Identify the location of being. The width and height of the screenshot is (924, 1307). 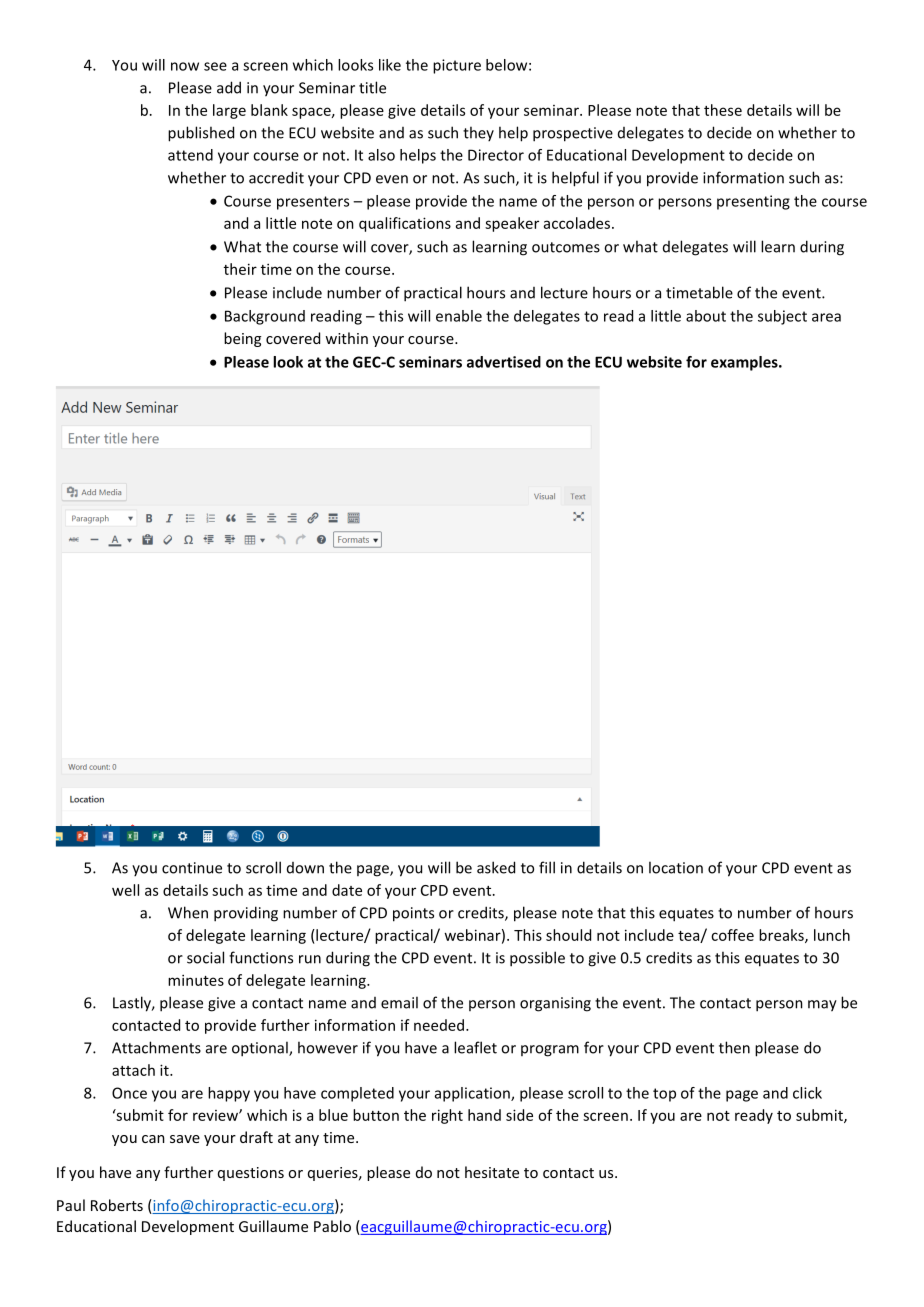
(242, 339).
